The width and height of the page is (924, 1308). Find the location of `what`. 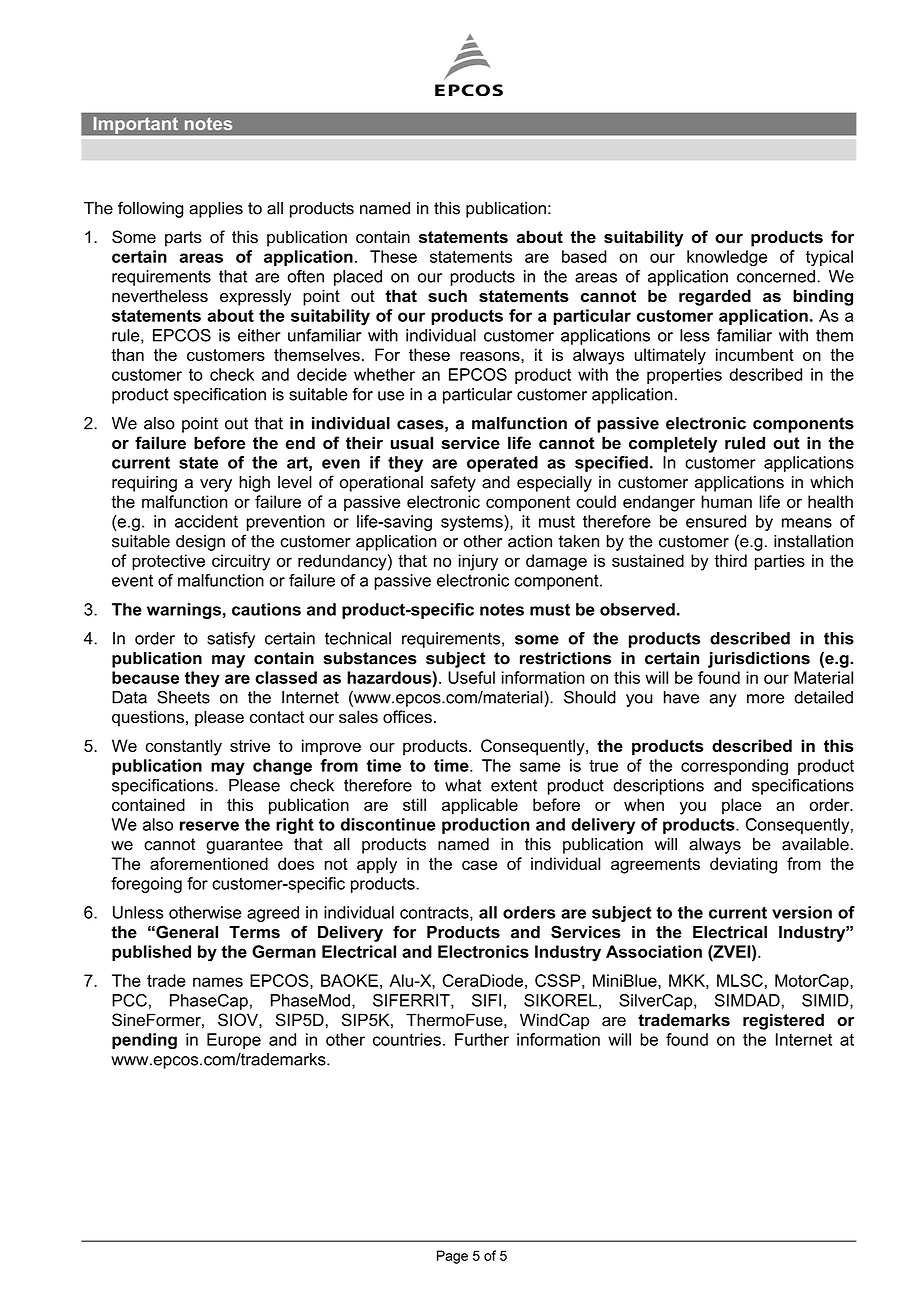

what is located at coordinates (463, 785).
